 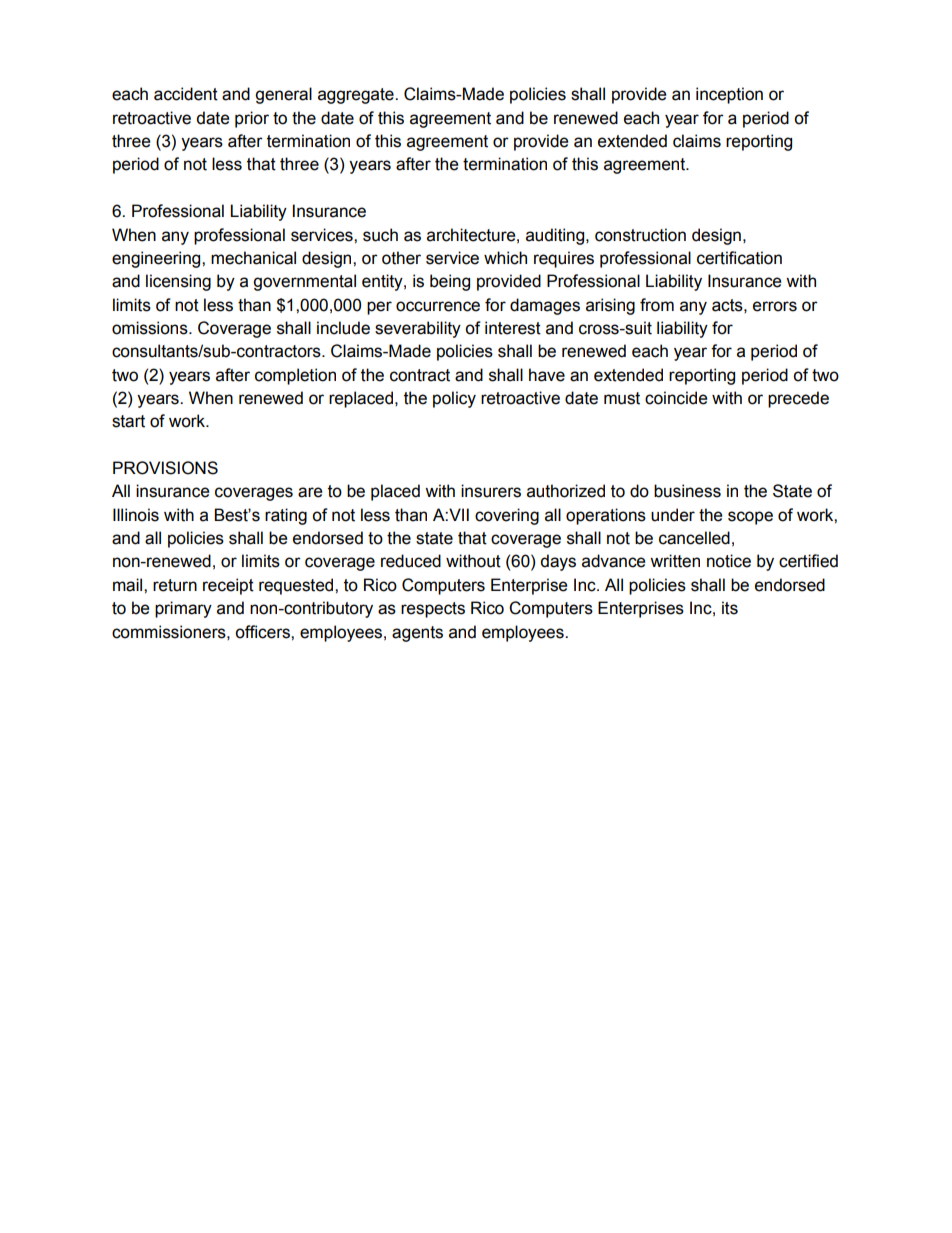 What do you see at coordinates (253, 258) in the screenshot?
I see `mechanical` at bounding box center [253, 258].
